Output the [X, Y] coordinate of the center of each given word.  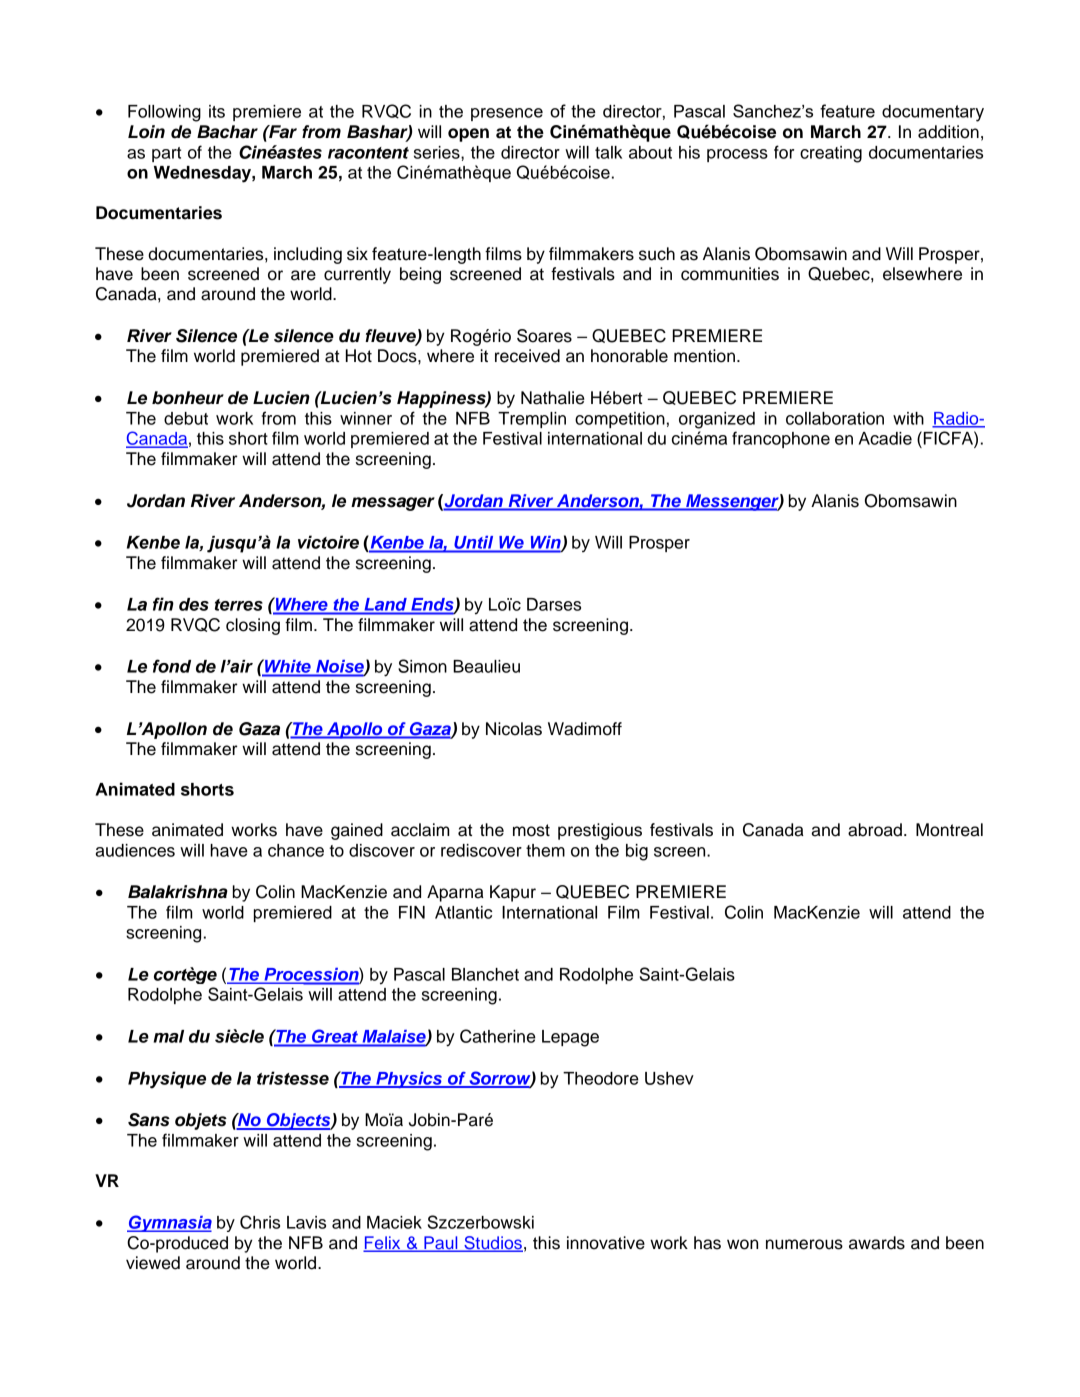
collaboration [835, 418]
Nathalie [553, 398]
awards [877, 1243]
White [287, 666]
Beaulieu [486, 666]
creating [831, 154]
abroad [875, 830]
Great [335, 1036]
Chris [260, 1222]
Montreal [949, 830]
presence [507, 114]
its [217, 111]
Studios [492, 1244]
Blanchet [485, 974]
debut [186, 418]
